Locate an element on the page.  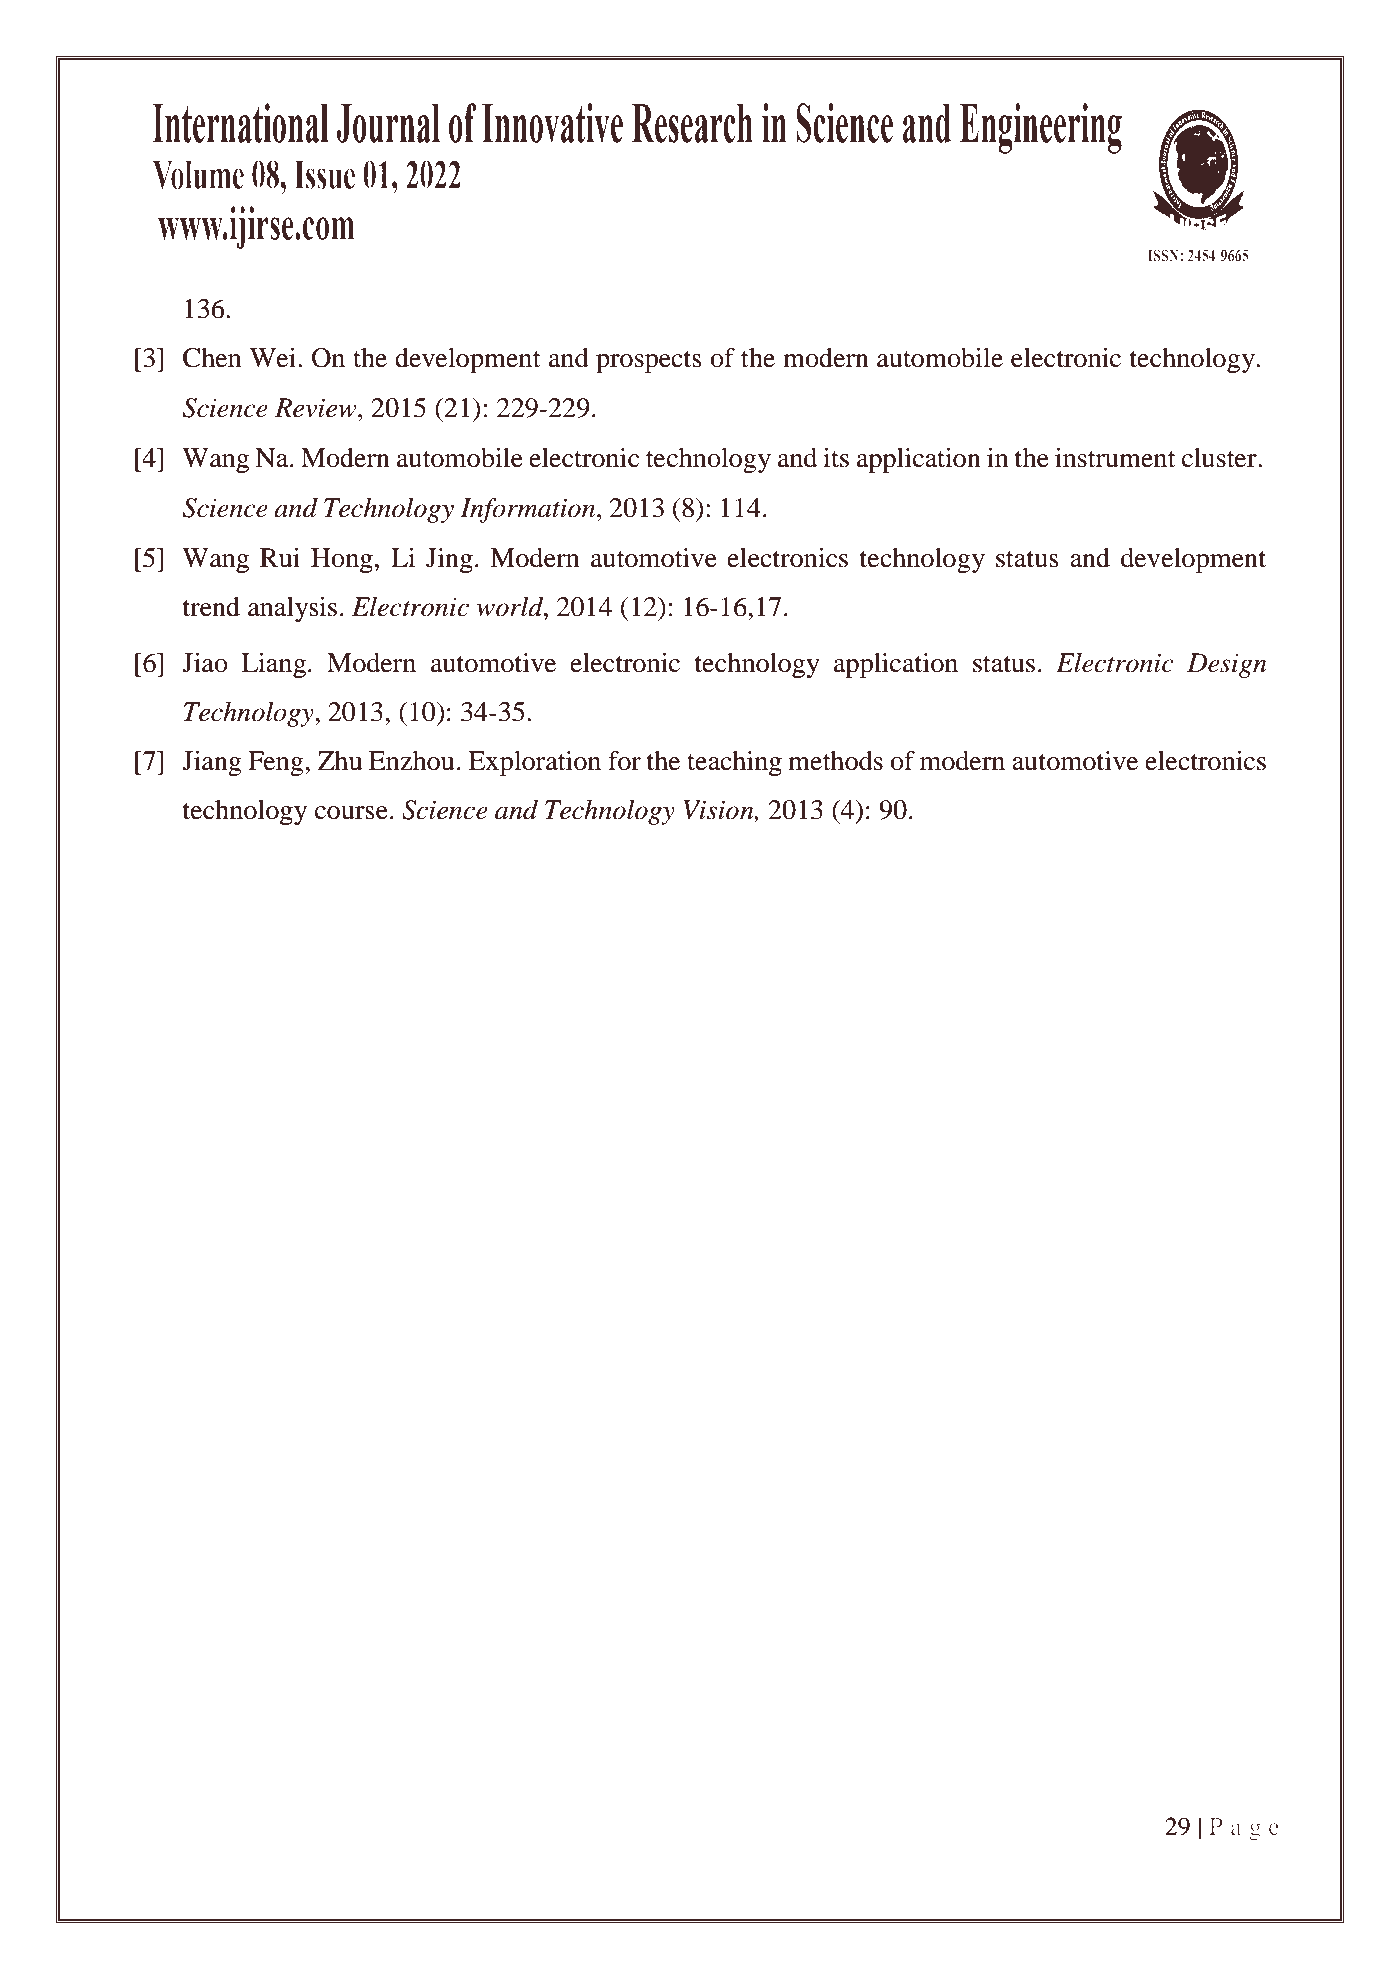
Wei is located at coordinates (273, 357).
